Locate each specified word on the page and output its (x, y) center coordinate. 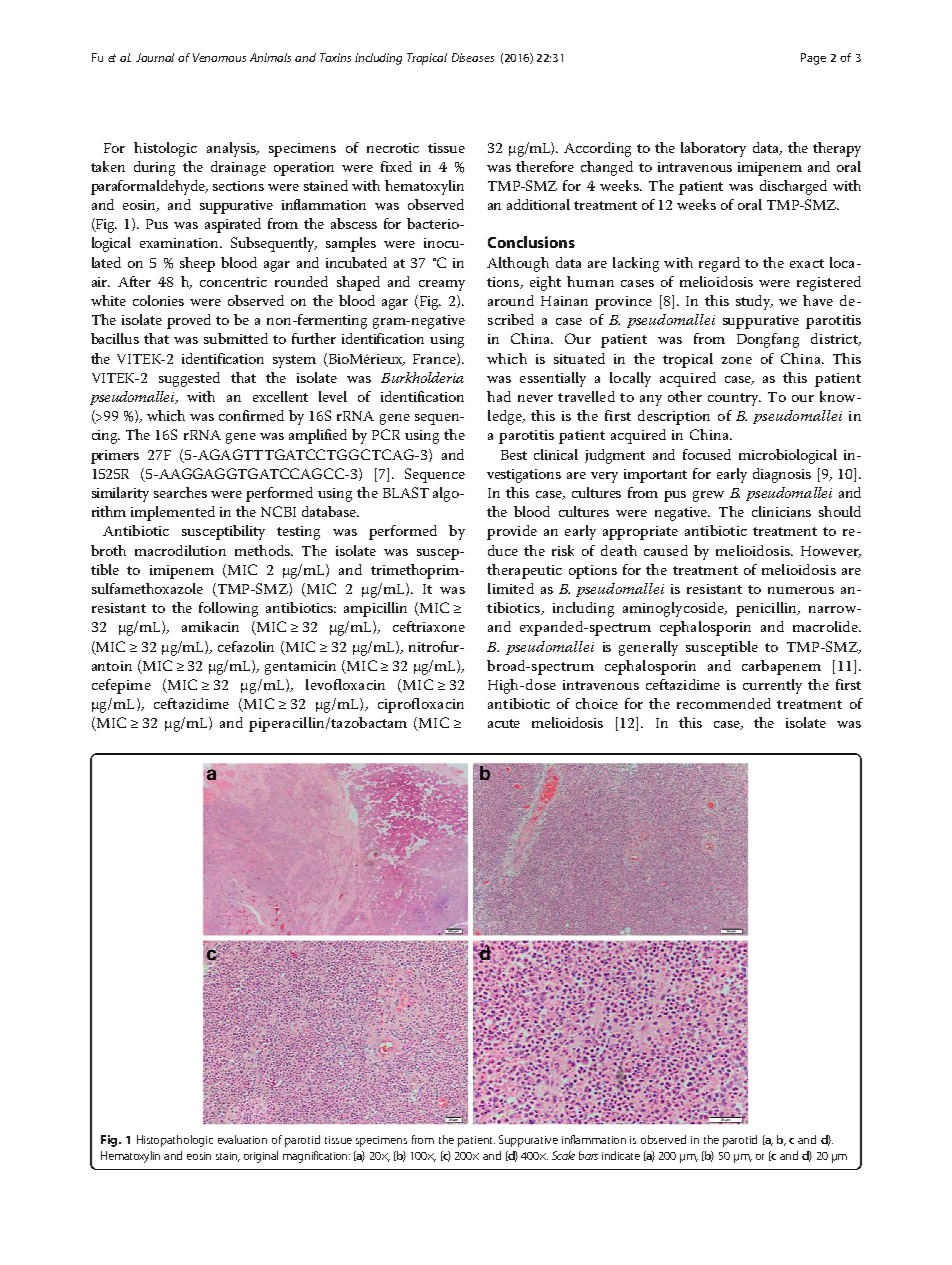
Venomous (219, 57)
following (228, 609)
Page (813, 59)
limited (511, 588)
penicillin (767, 609)
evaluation (242, 1139)
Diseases (473, 57)
